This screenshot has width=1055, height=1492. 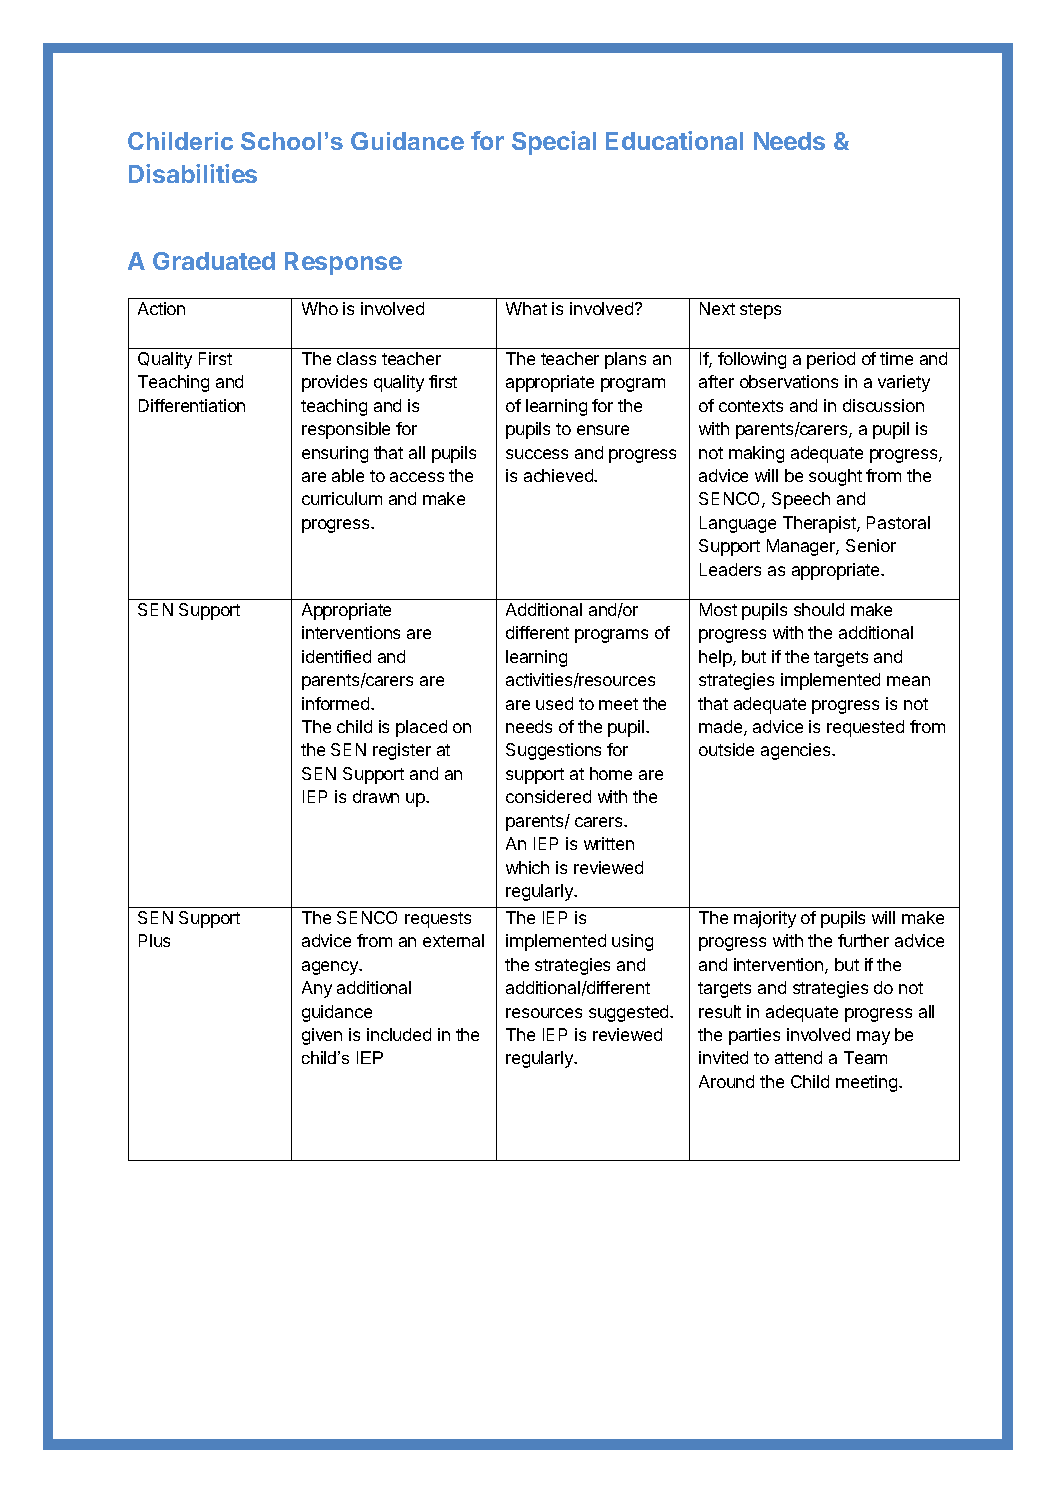 What do you see at coordinates (193, 173) in the screenshot?
I see `Disabilities` at bounding box center [193, 173].
